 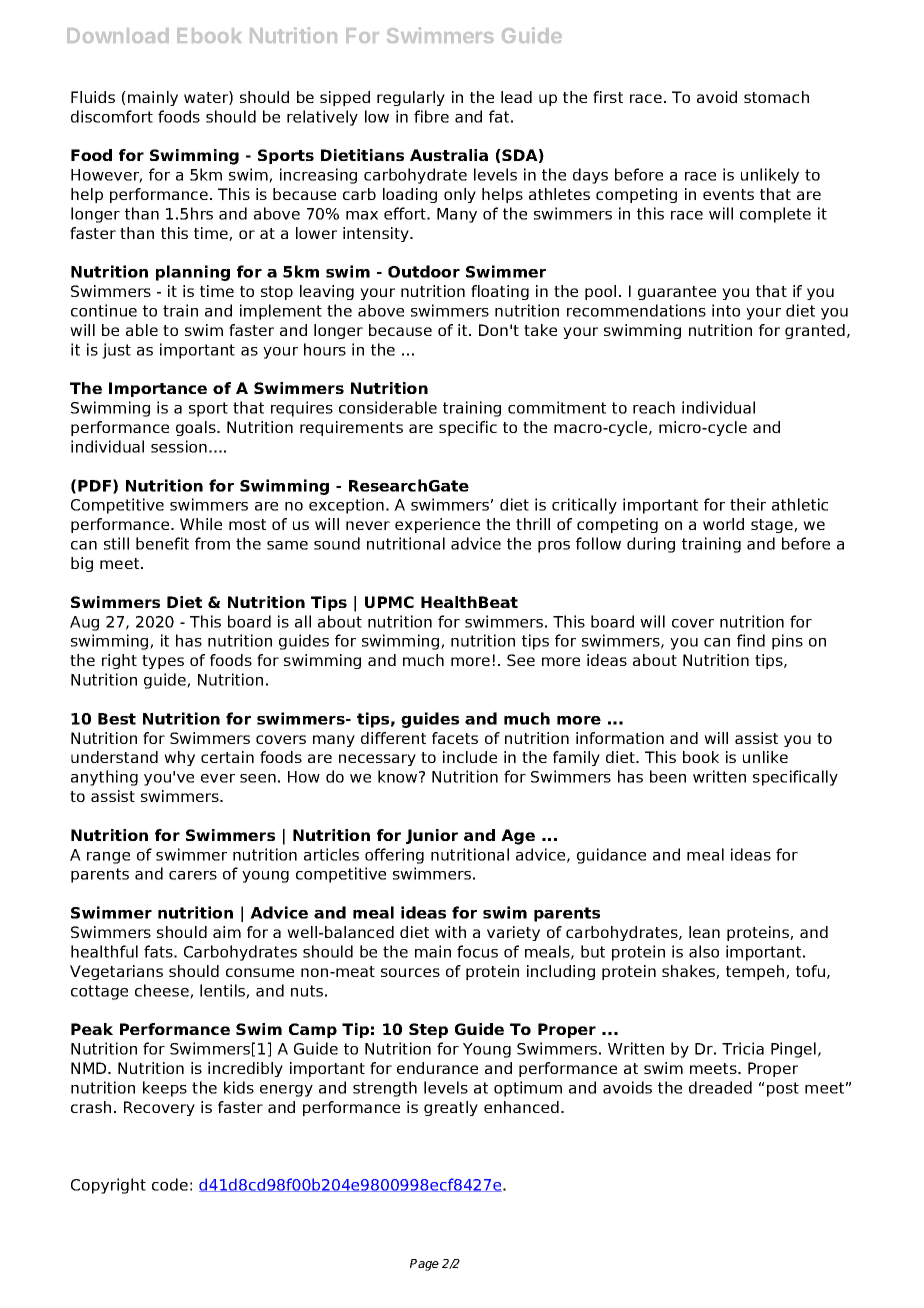 I want to click on Page, so click(x=424, y=1265).
